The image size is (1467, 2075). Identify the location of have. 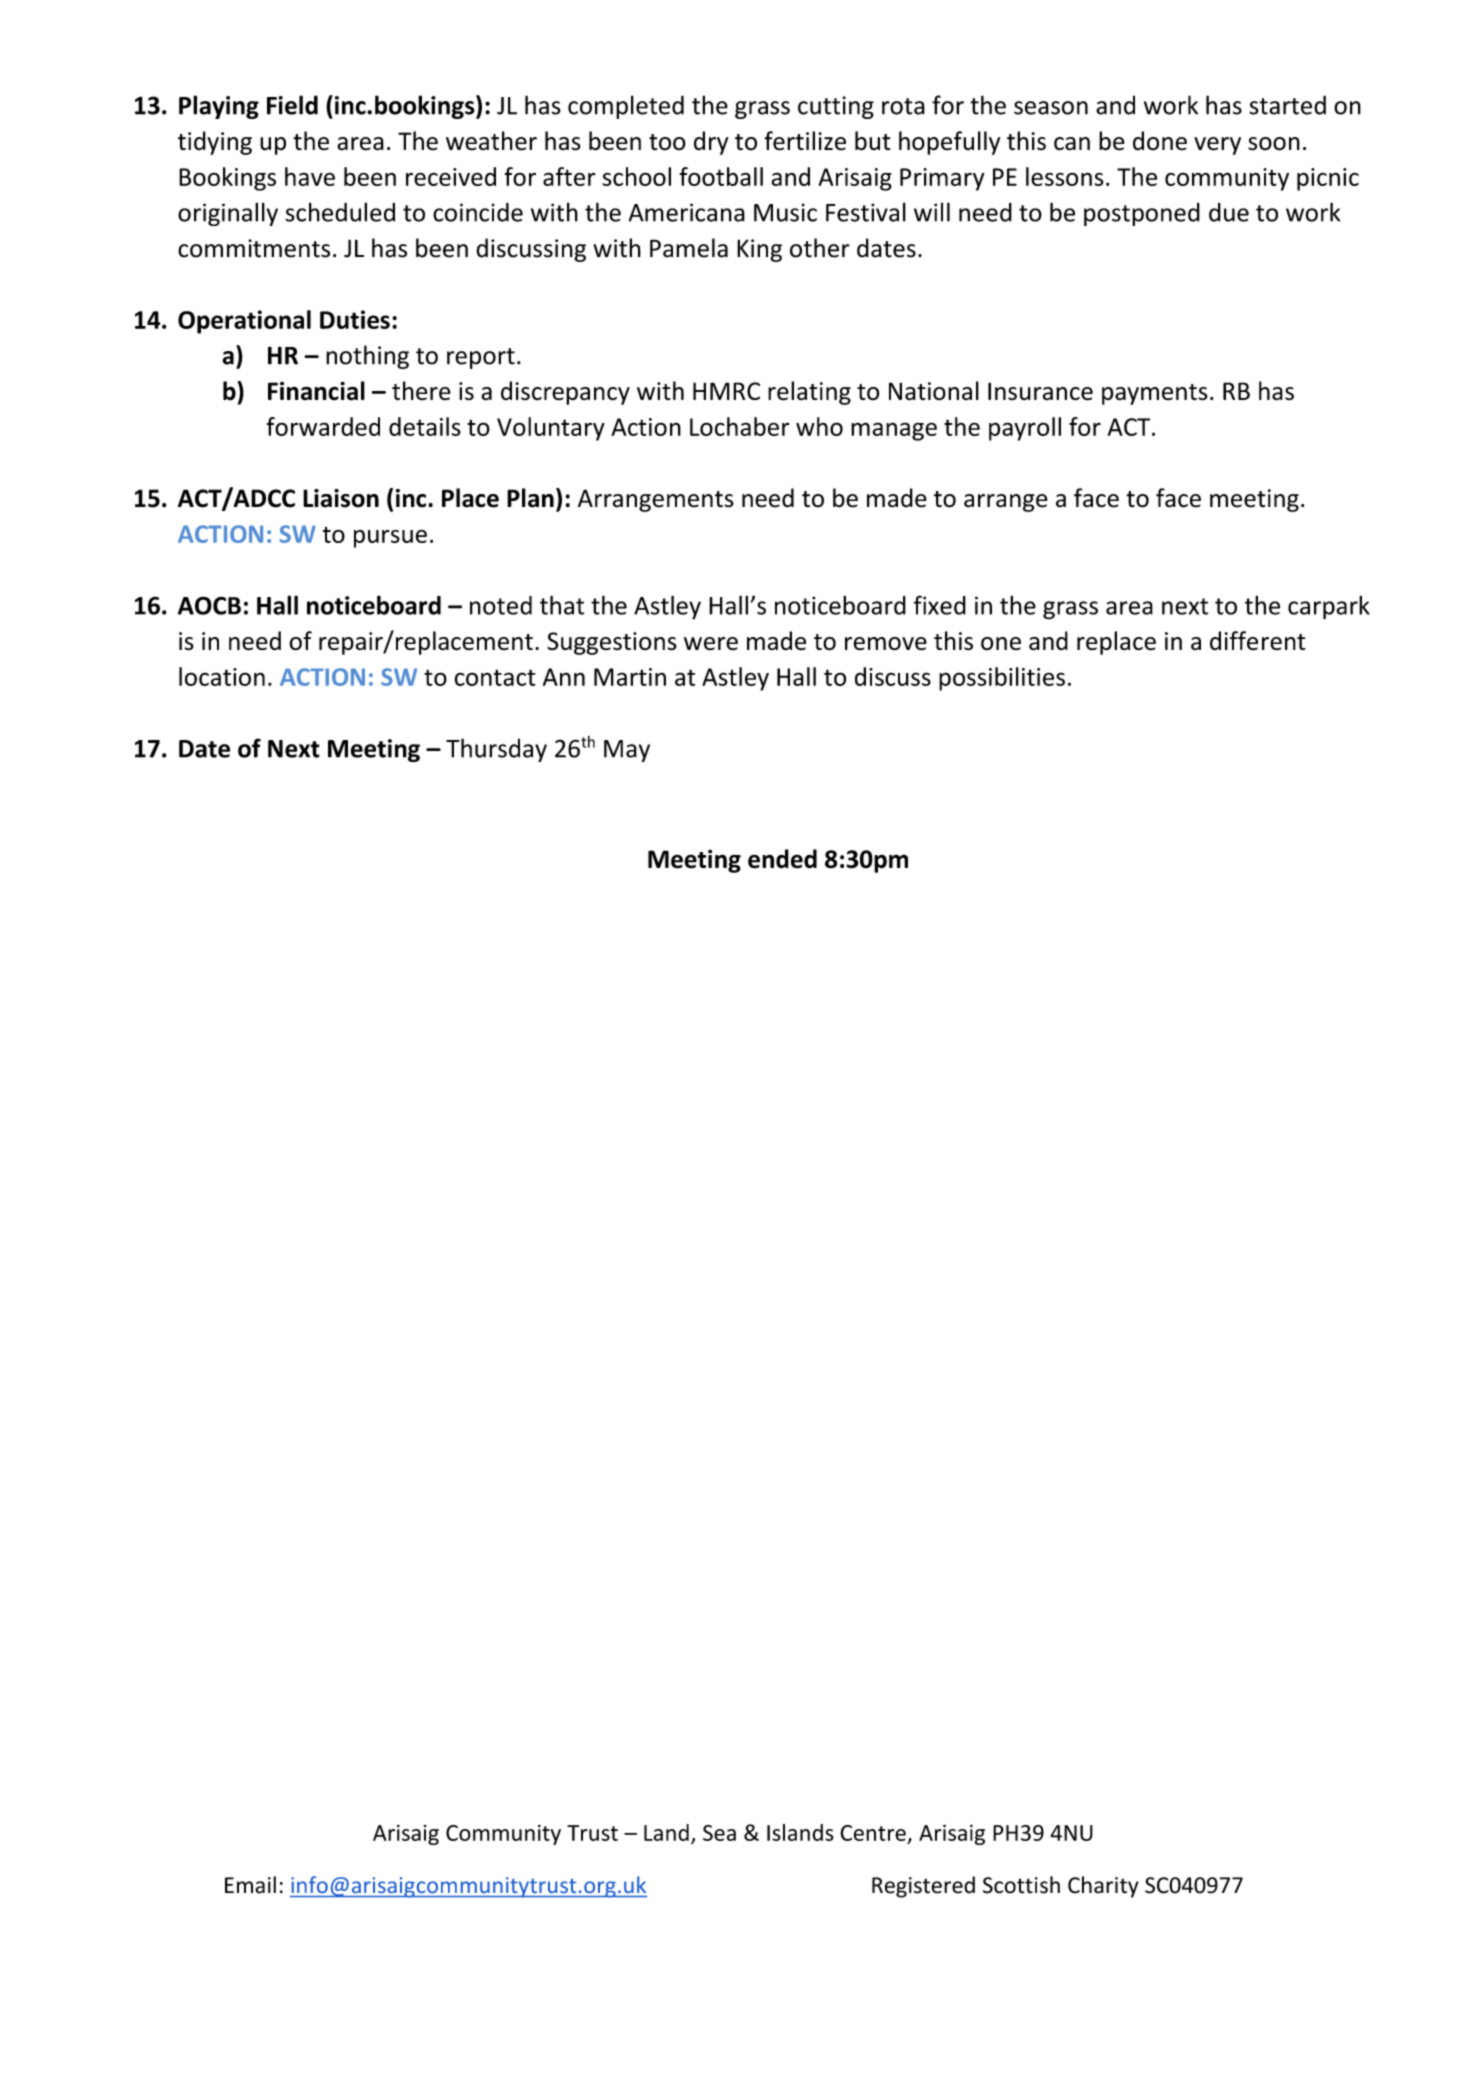
(310, 176).
